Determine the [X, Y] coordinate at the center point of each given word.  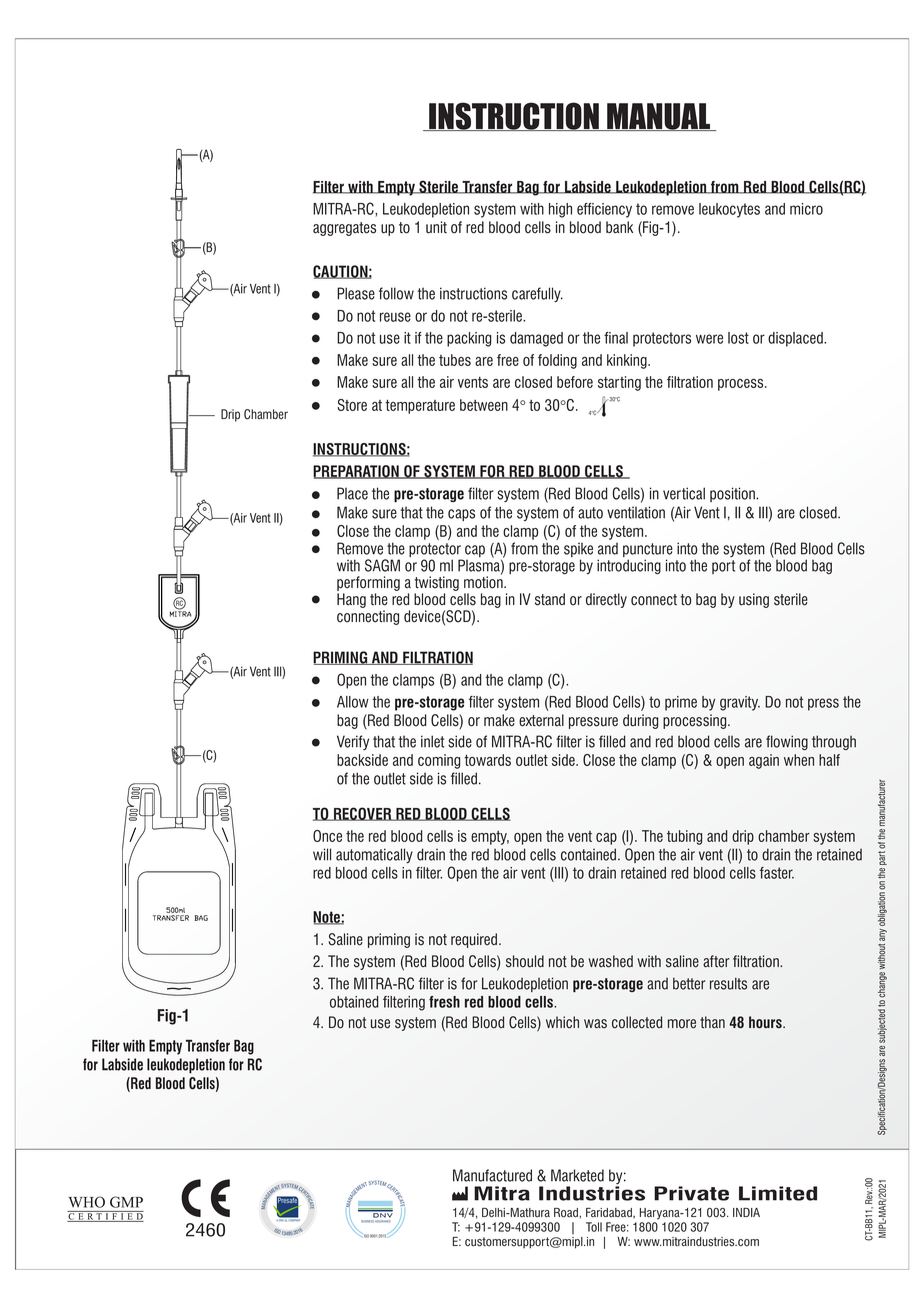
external [541, 720]
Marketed [577, 1175]
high [560, 210]
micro [806, 209]
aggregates [344, 229]
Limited [778, 1193]
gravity [740, 703]
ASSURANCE [382, 1221]
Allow [353, 702]
